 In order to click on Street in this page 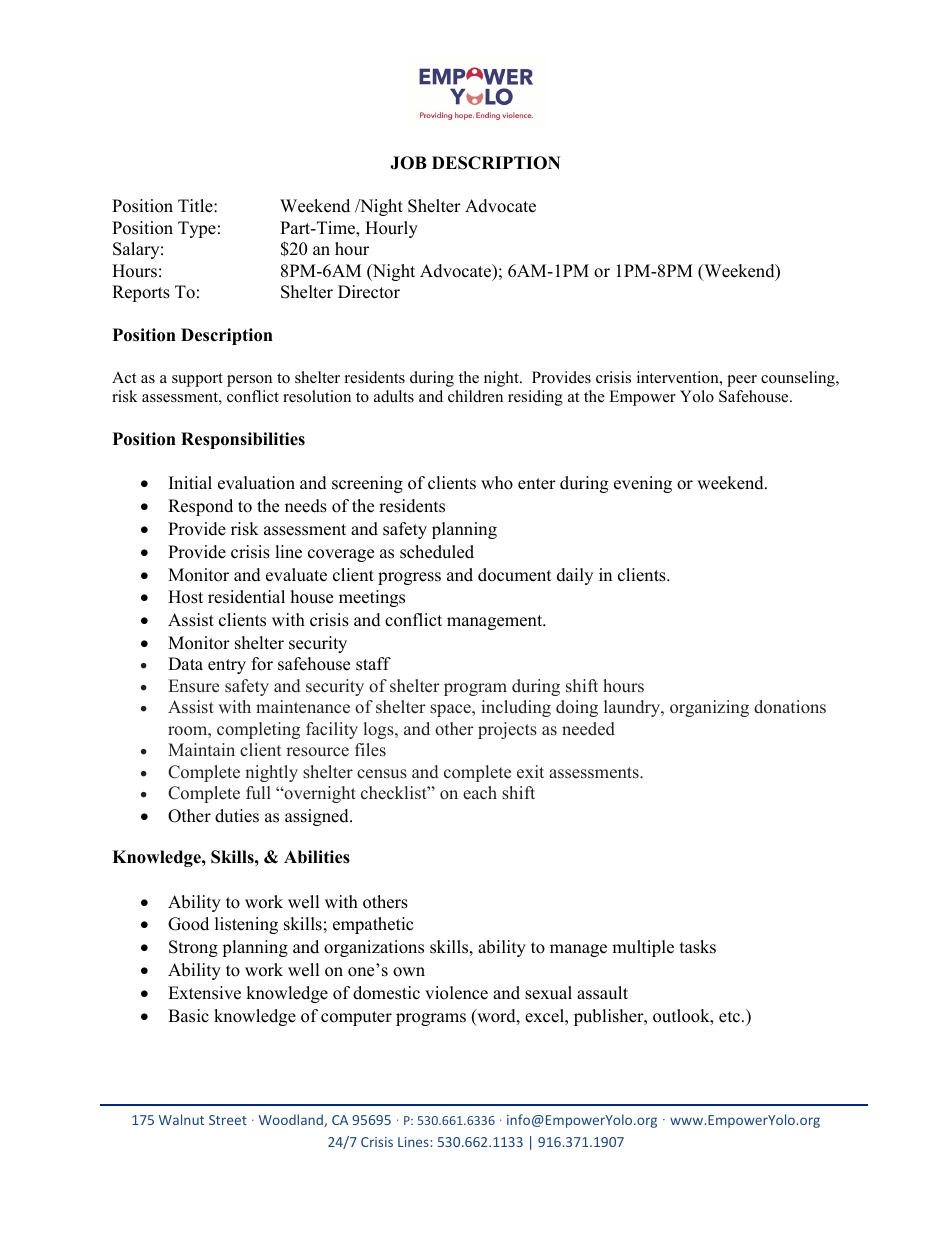, I will do `click(228, 1120)`.
